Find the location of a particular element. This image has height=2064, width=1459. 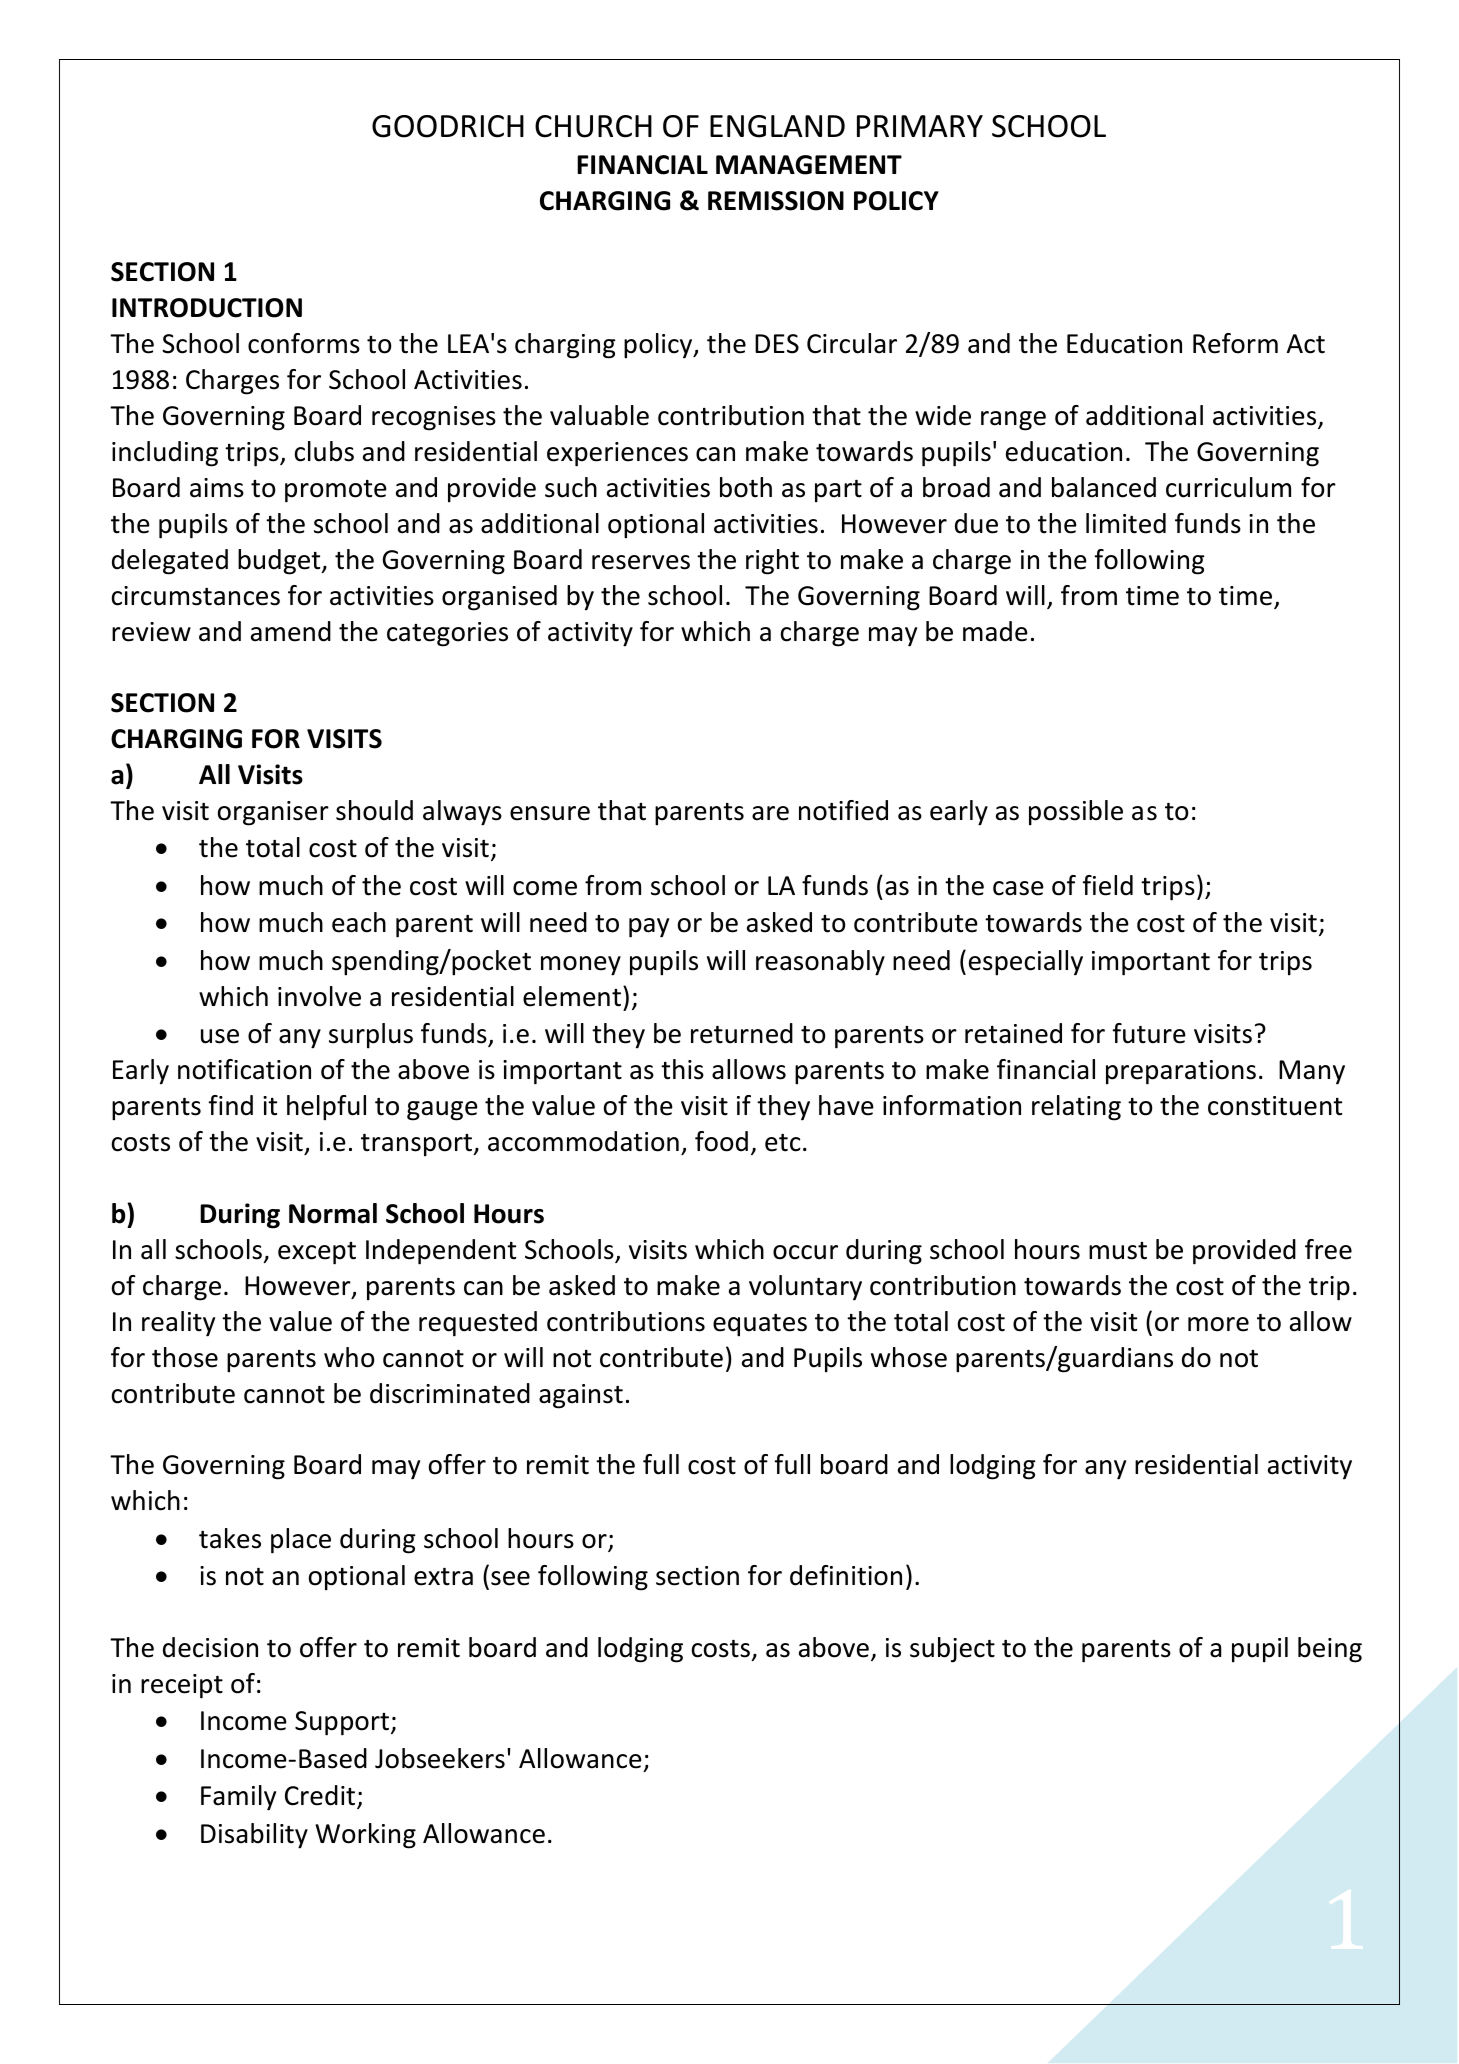

right is located at coordinates (772, 562).
